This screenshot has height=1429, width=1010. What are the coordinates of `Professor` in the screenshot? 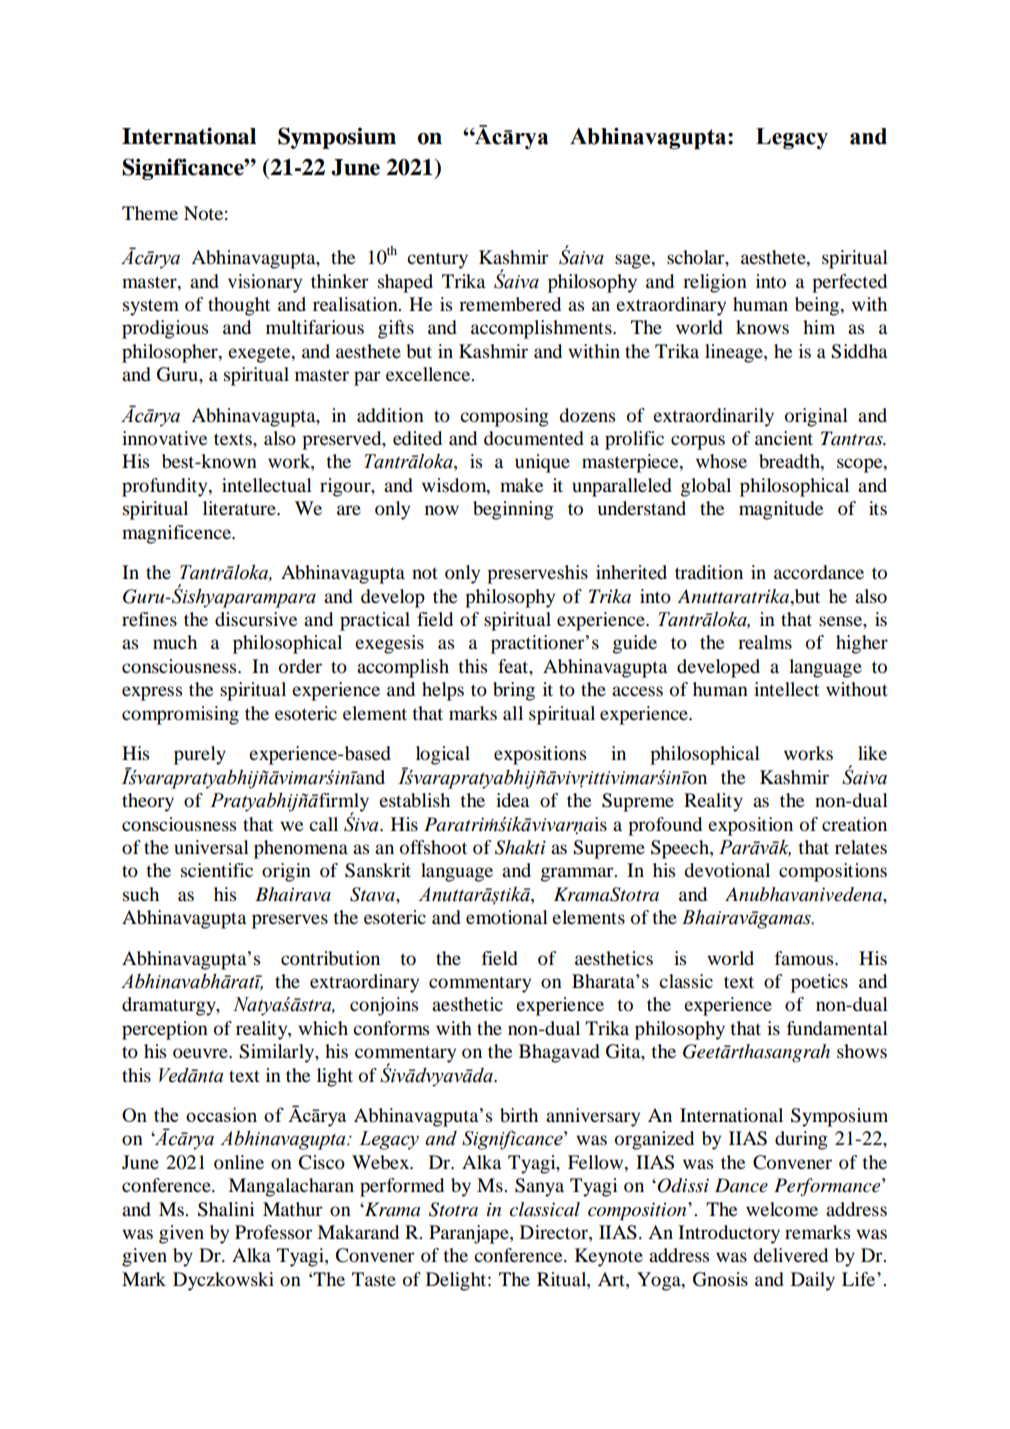 It's located at (274, 1232).
